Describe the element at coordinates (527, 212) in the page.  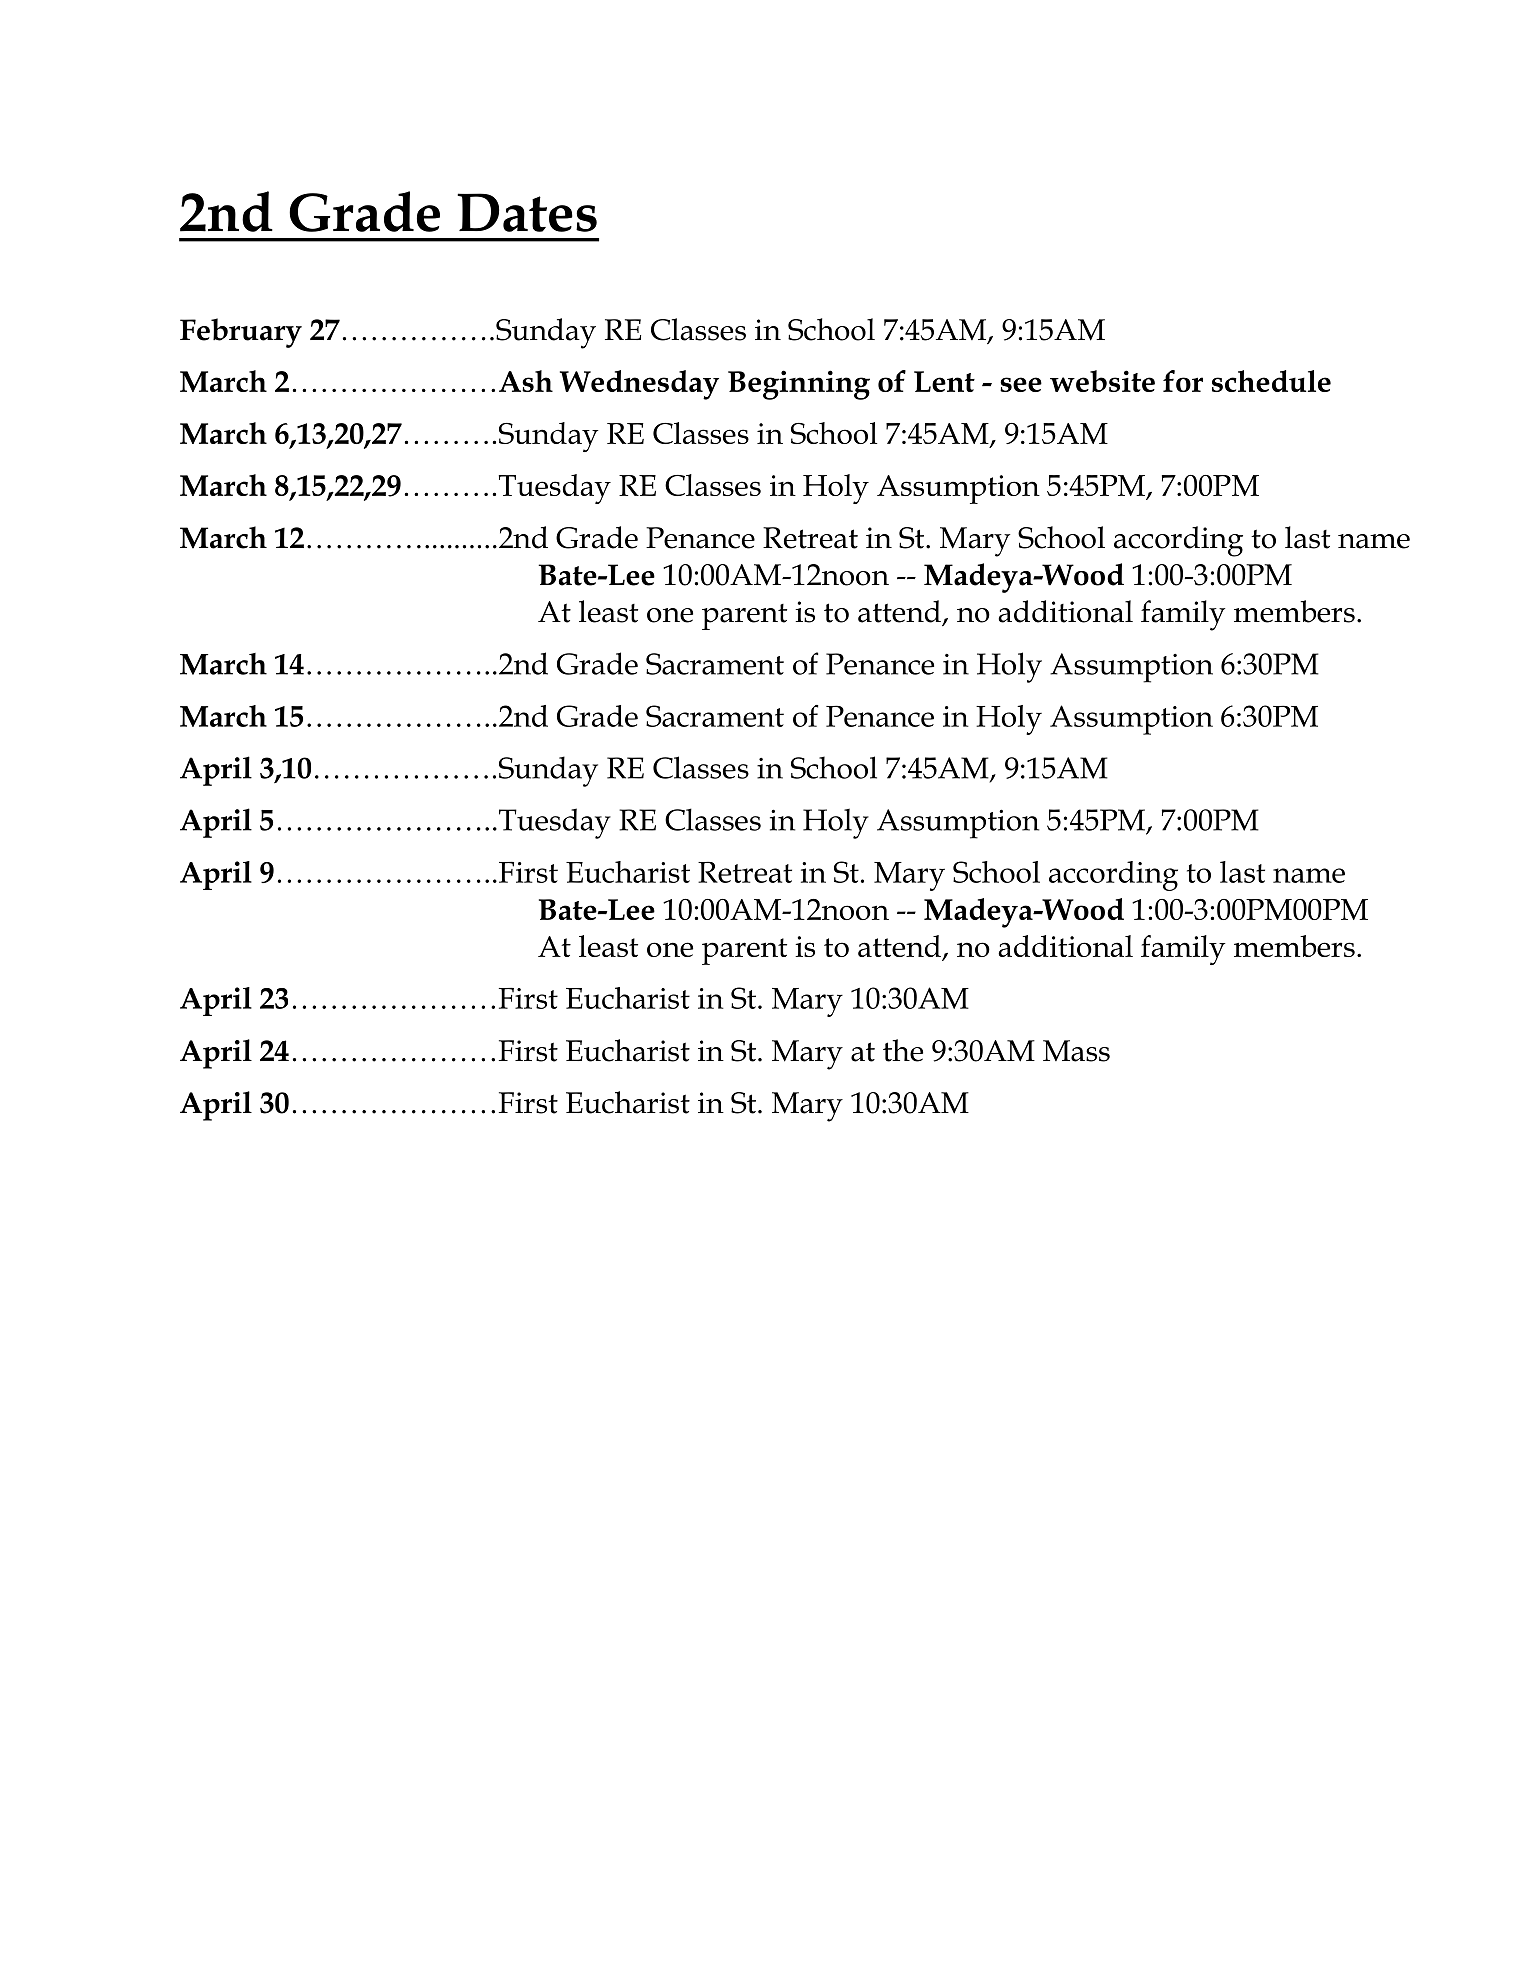
I see `Dates` at that location.
